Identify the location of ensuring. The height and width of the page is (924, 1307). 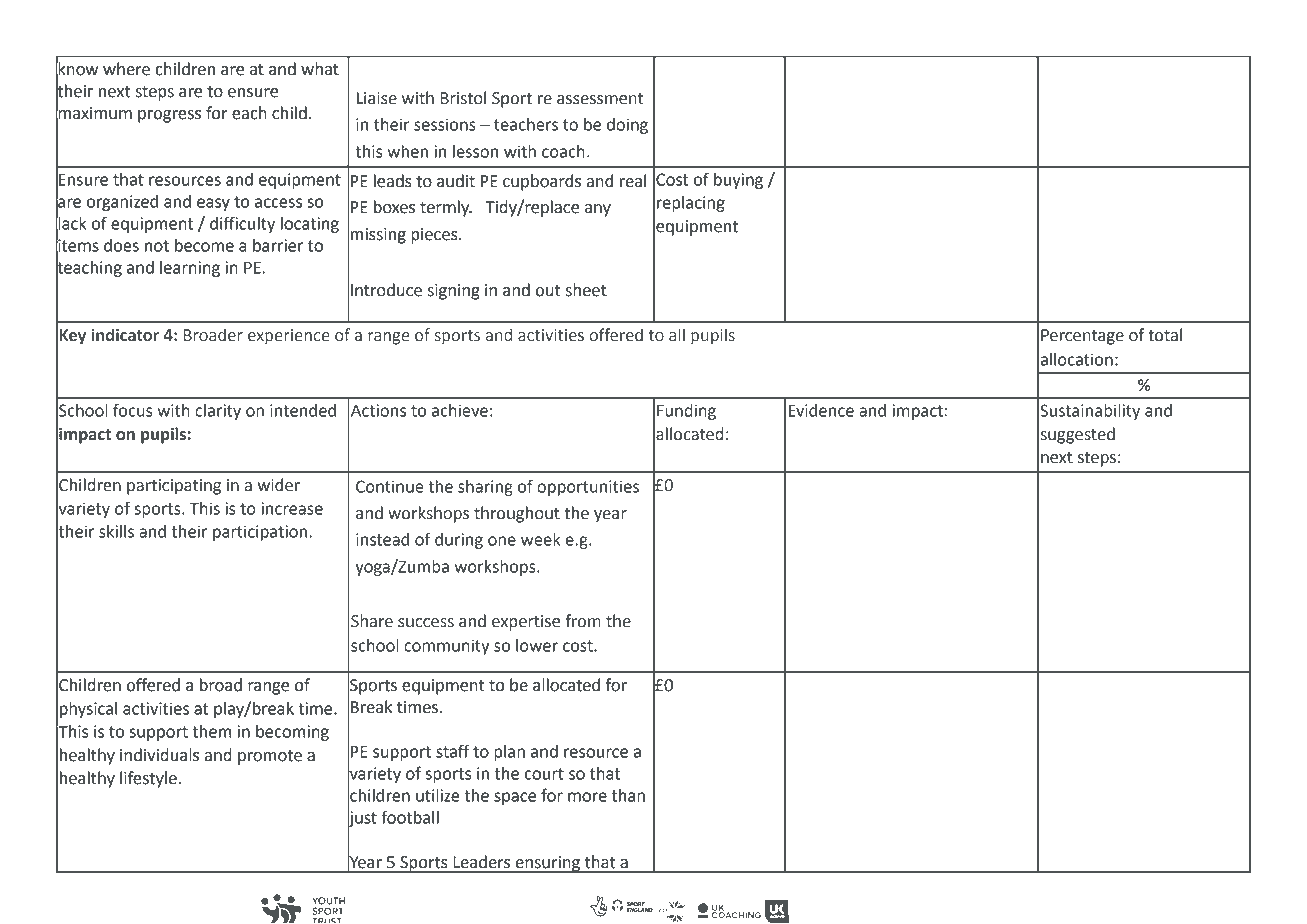
(547, 864).
